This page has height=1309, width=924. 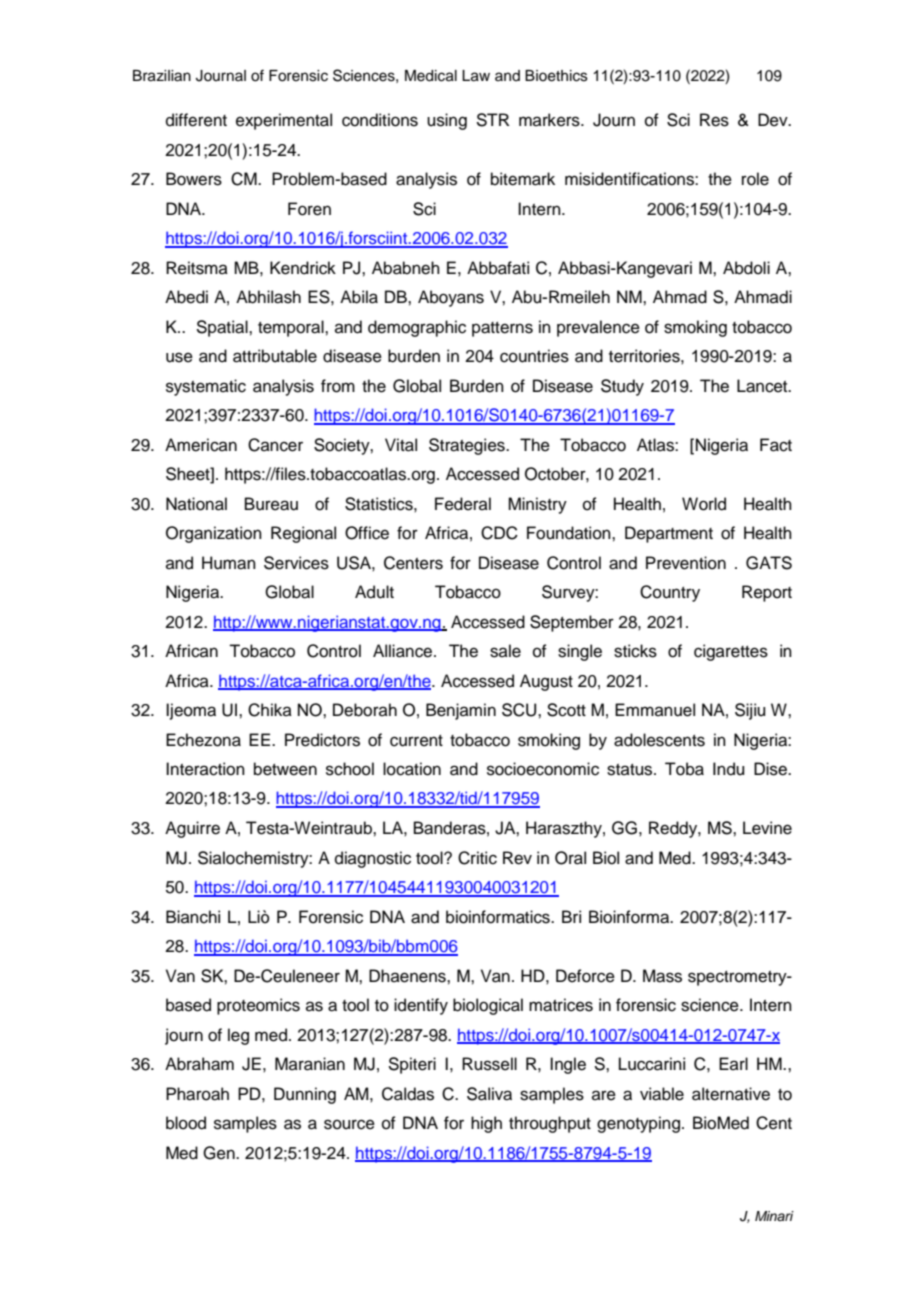 What do you see at coordinates (447, 121) in the page?
I see `using` at bounding box center [447, 121].
